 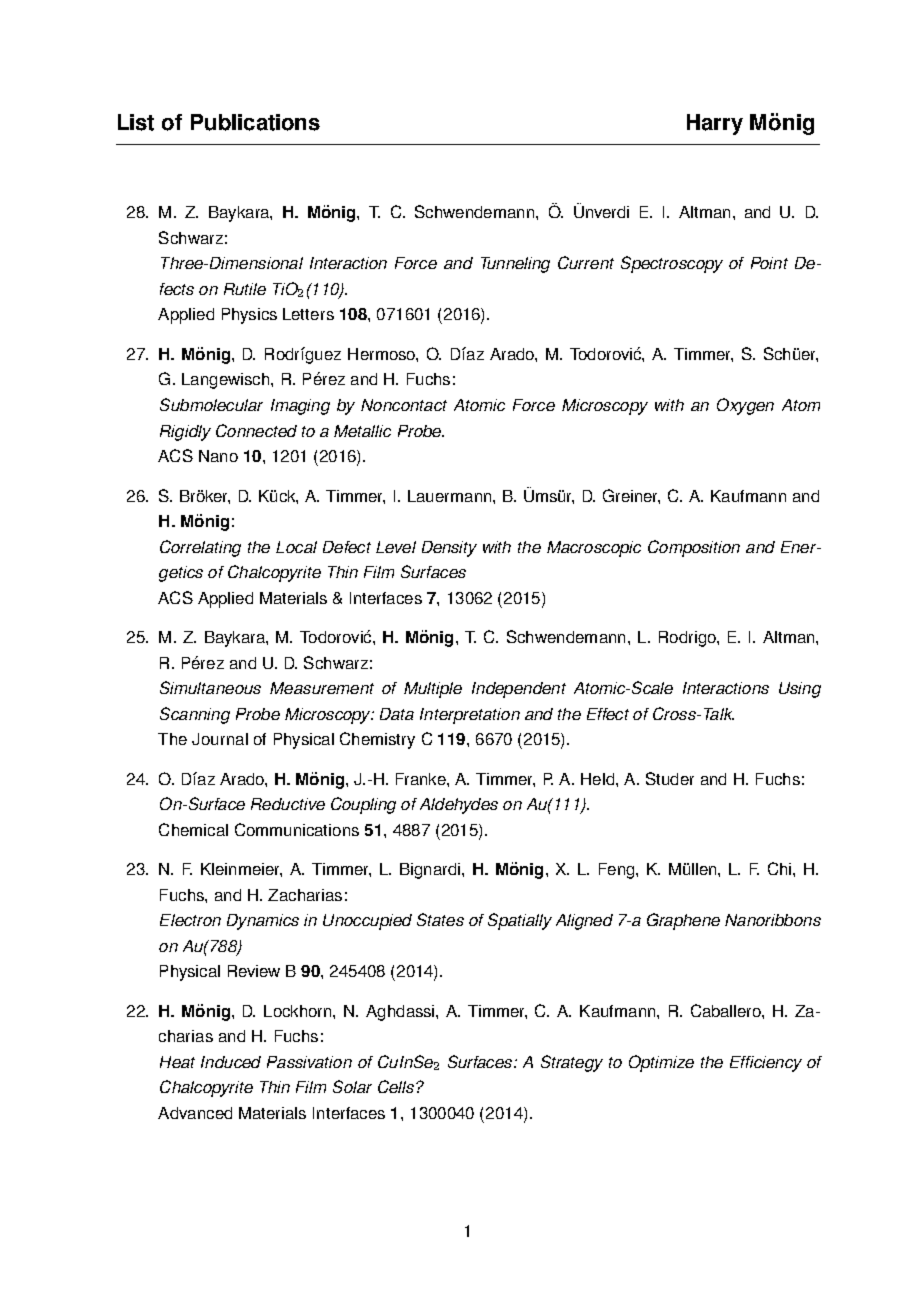 What do you see at coordinates (745, 406) in the screenshot?
I see `Oxygen` at bounding box center [745, 406].
